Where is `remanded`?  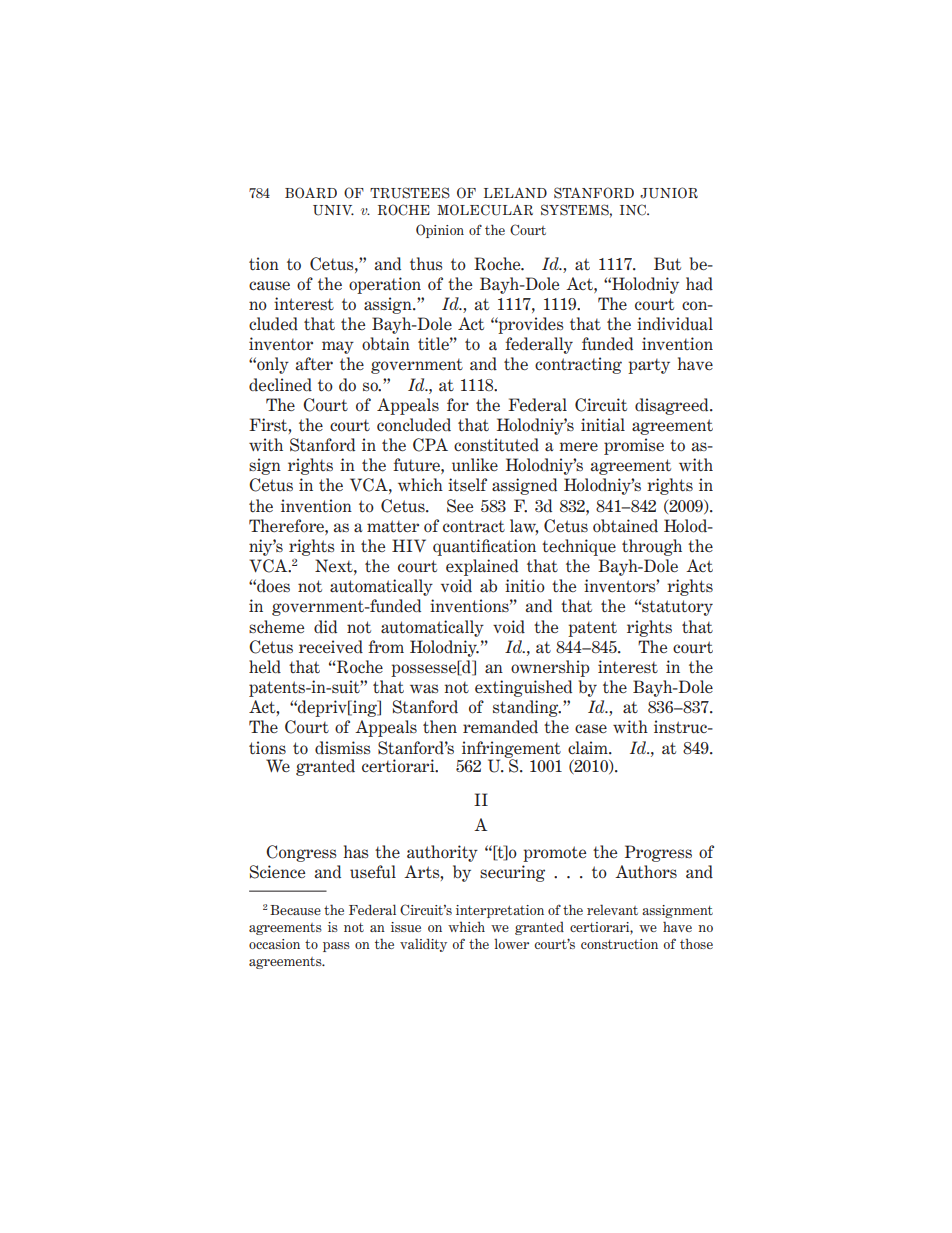 remanded is located at coordinates (500, 727).
